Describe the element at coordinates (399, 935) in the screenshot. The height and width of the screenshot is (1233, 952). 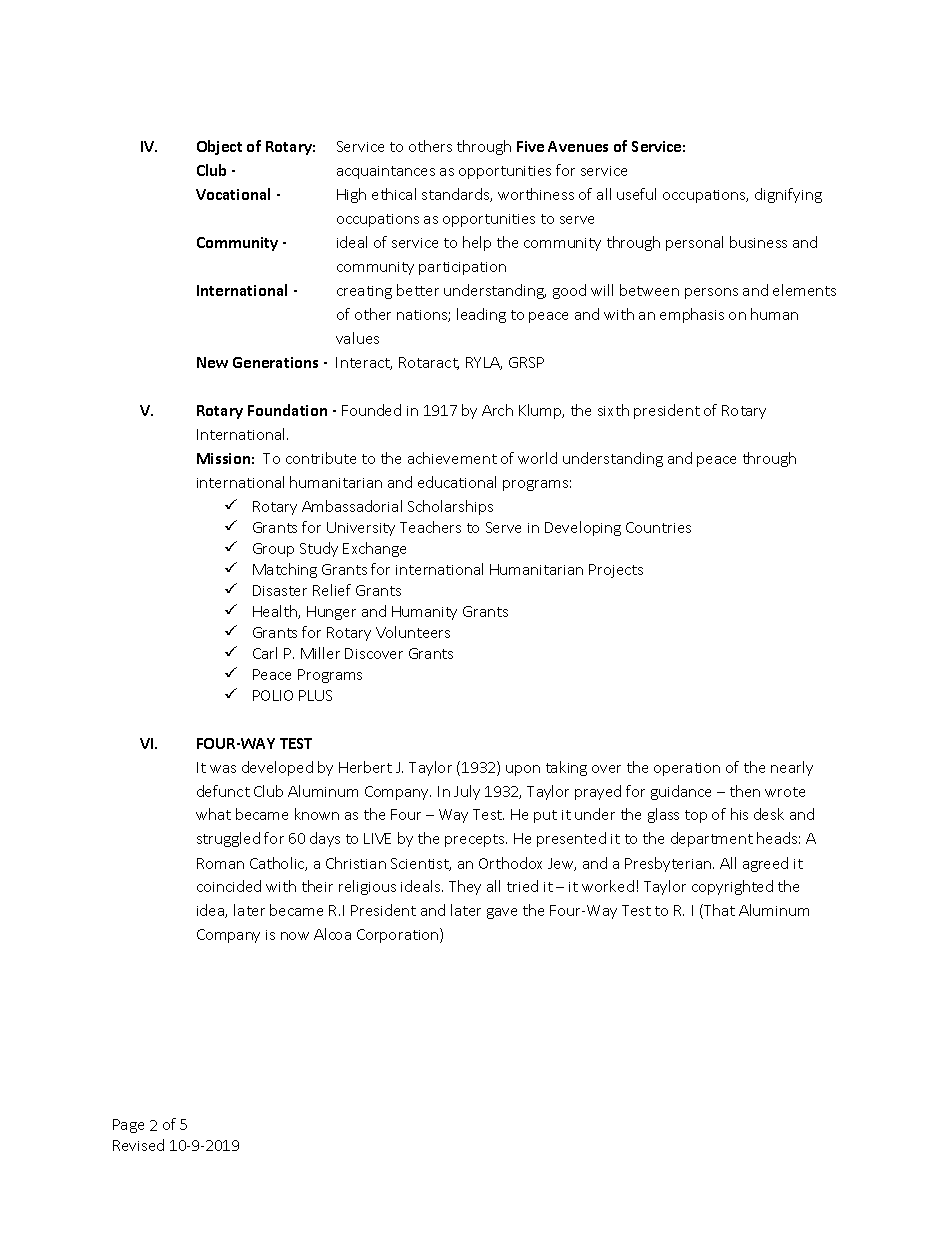
I see `Corporation` at that location.
